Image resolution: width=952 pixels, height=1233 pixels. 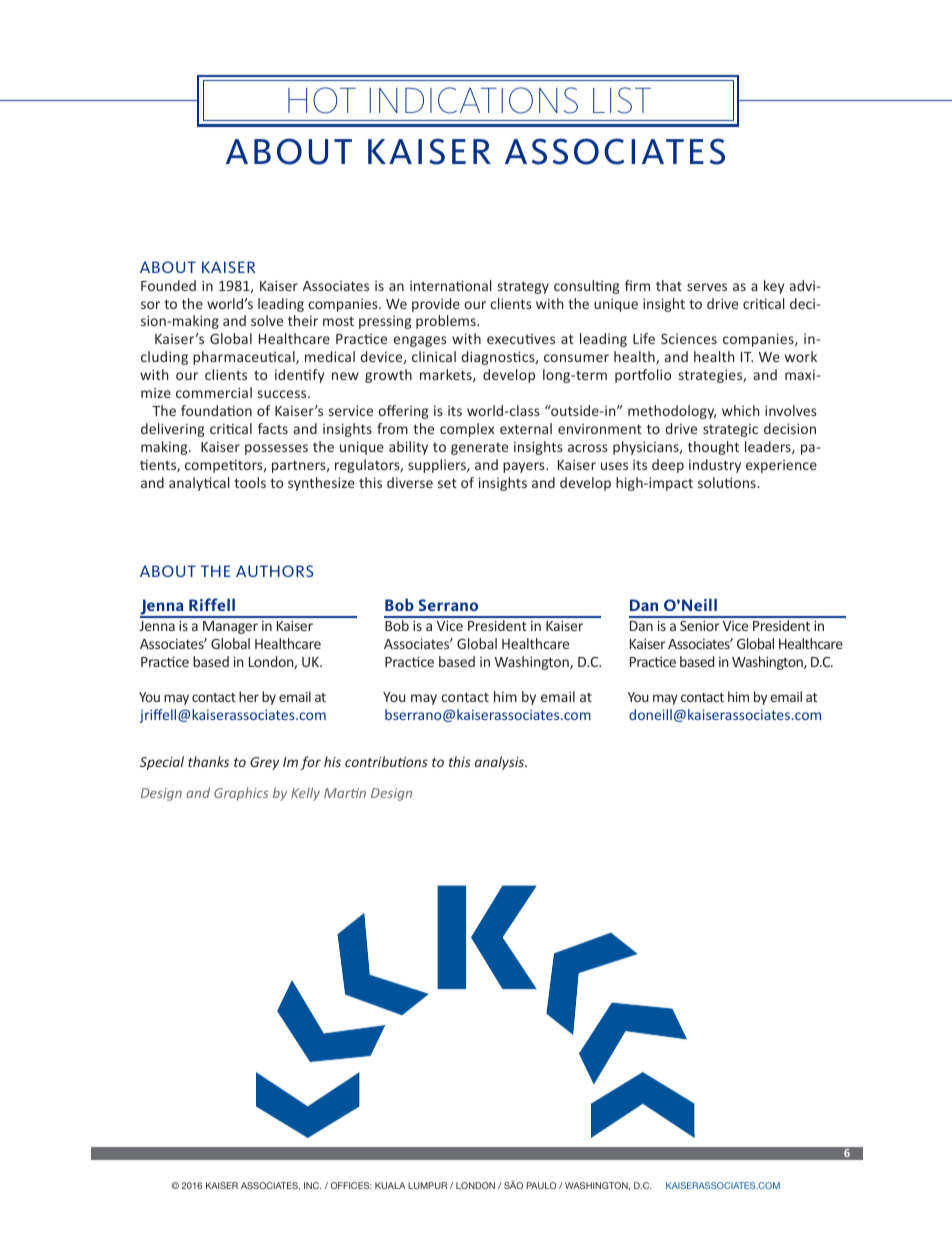 I want to click on PAULO, so click(x=541, y=1185).
